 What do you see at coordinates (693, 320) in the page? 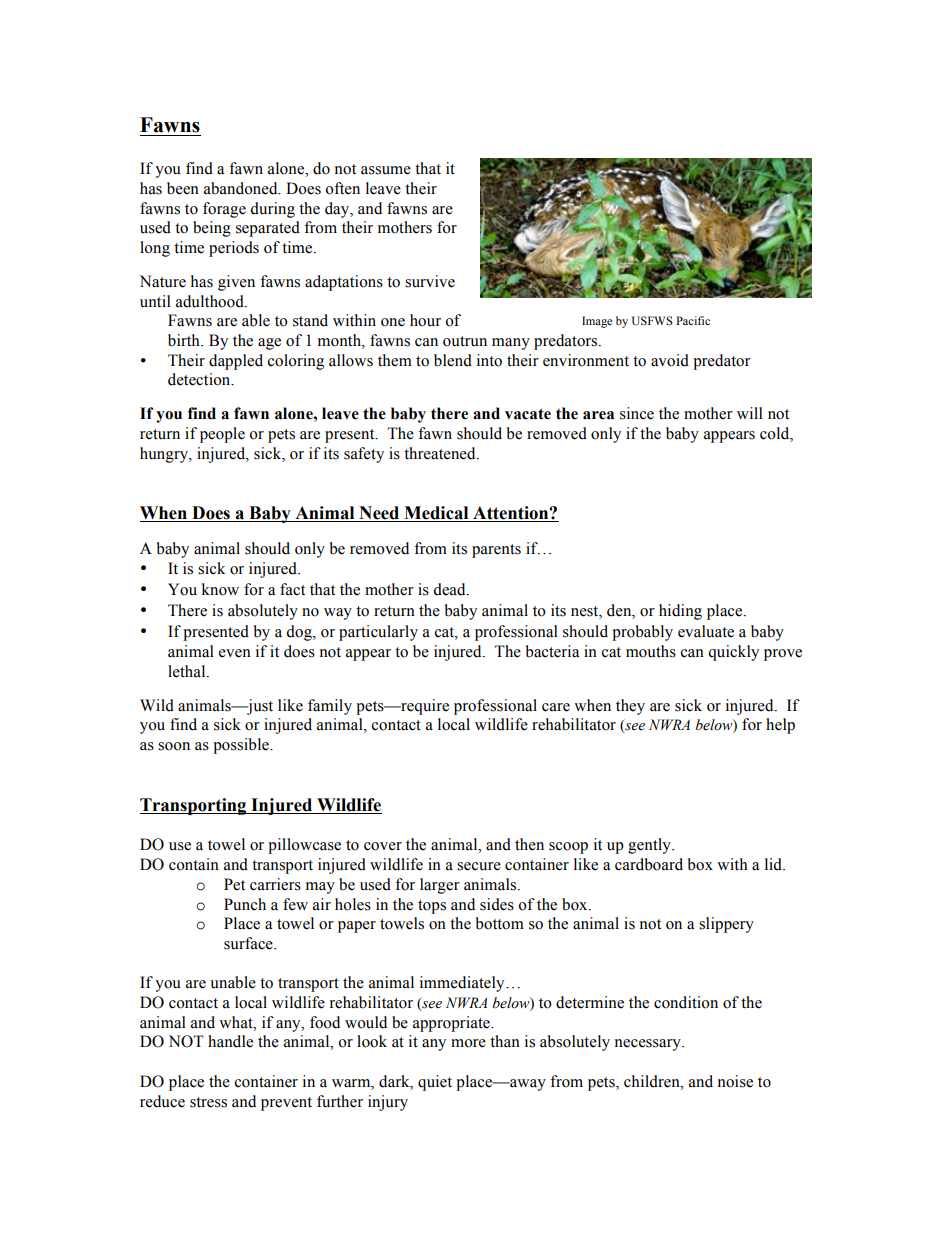
I see `Pacific` at bounding box center [693, 320].
